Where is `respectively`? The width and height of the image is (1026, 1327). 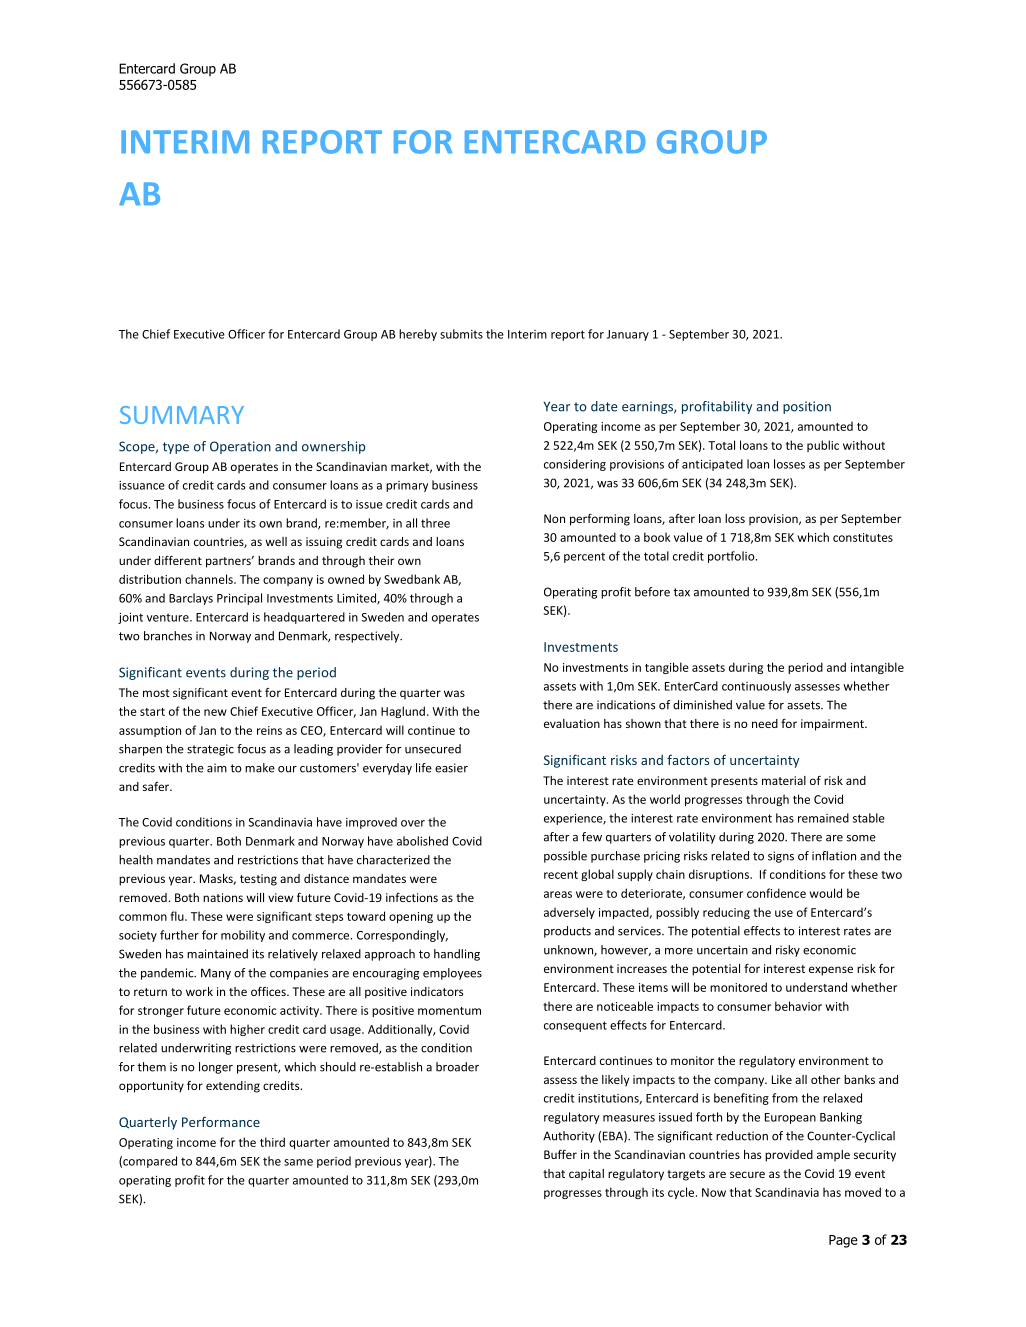
respectively is located at coordinates (368, 637).
